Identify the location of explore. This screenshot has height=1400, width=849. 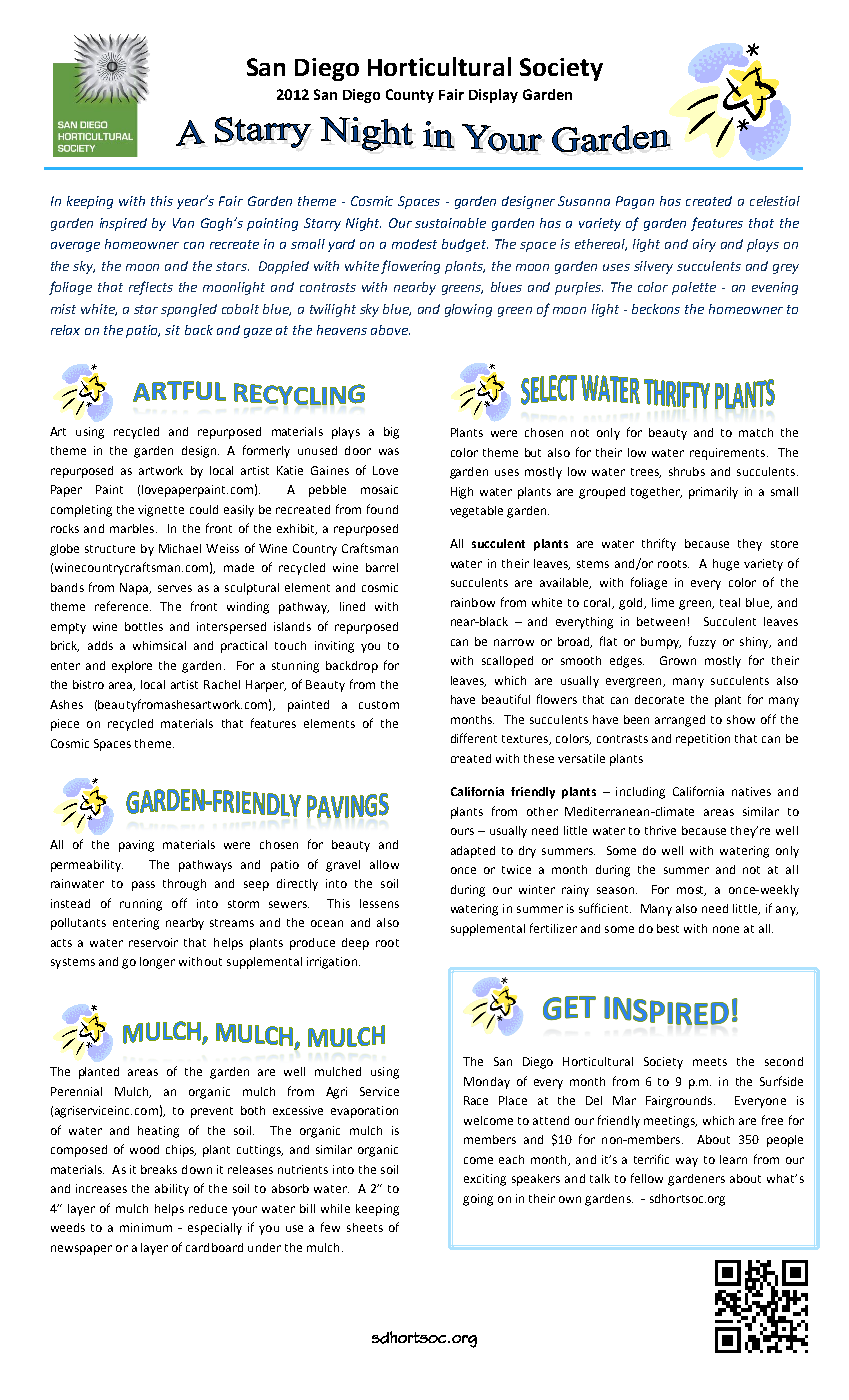
(132, 667).
